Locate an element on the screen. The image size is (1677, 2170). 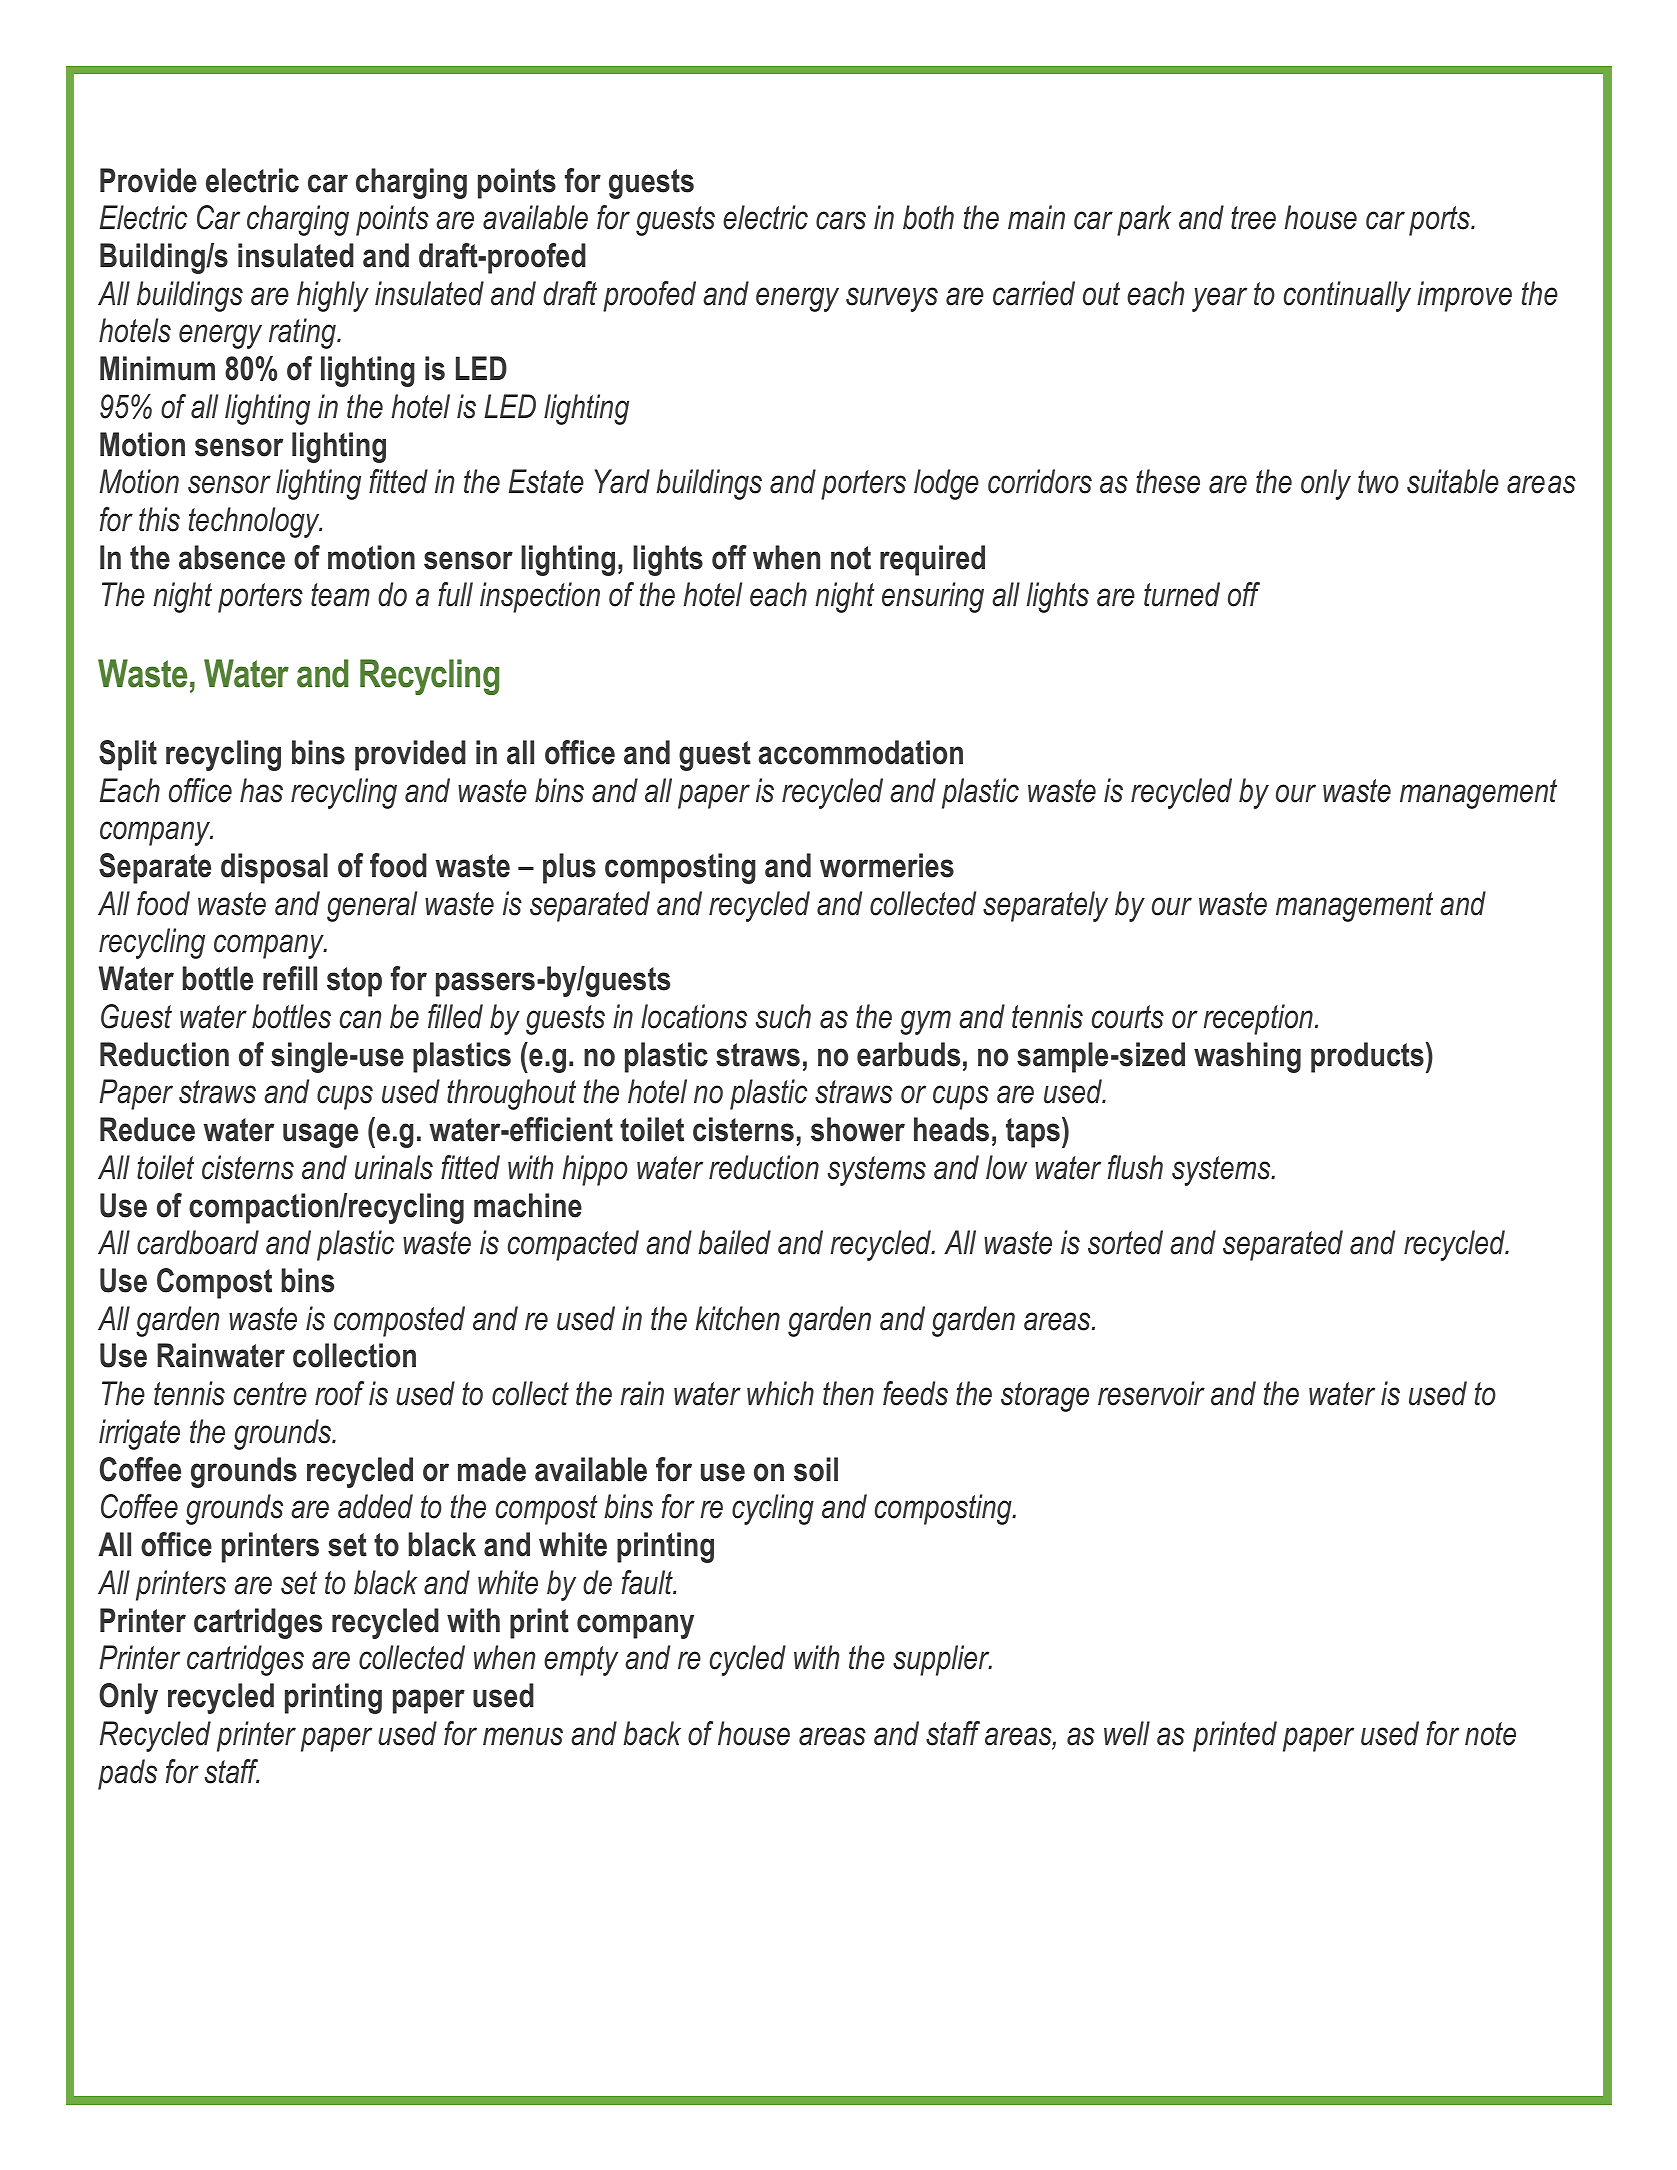
such is located at coordinates (783, 1016).
